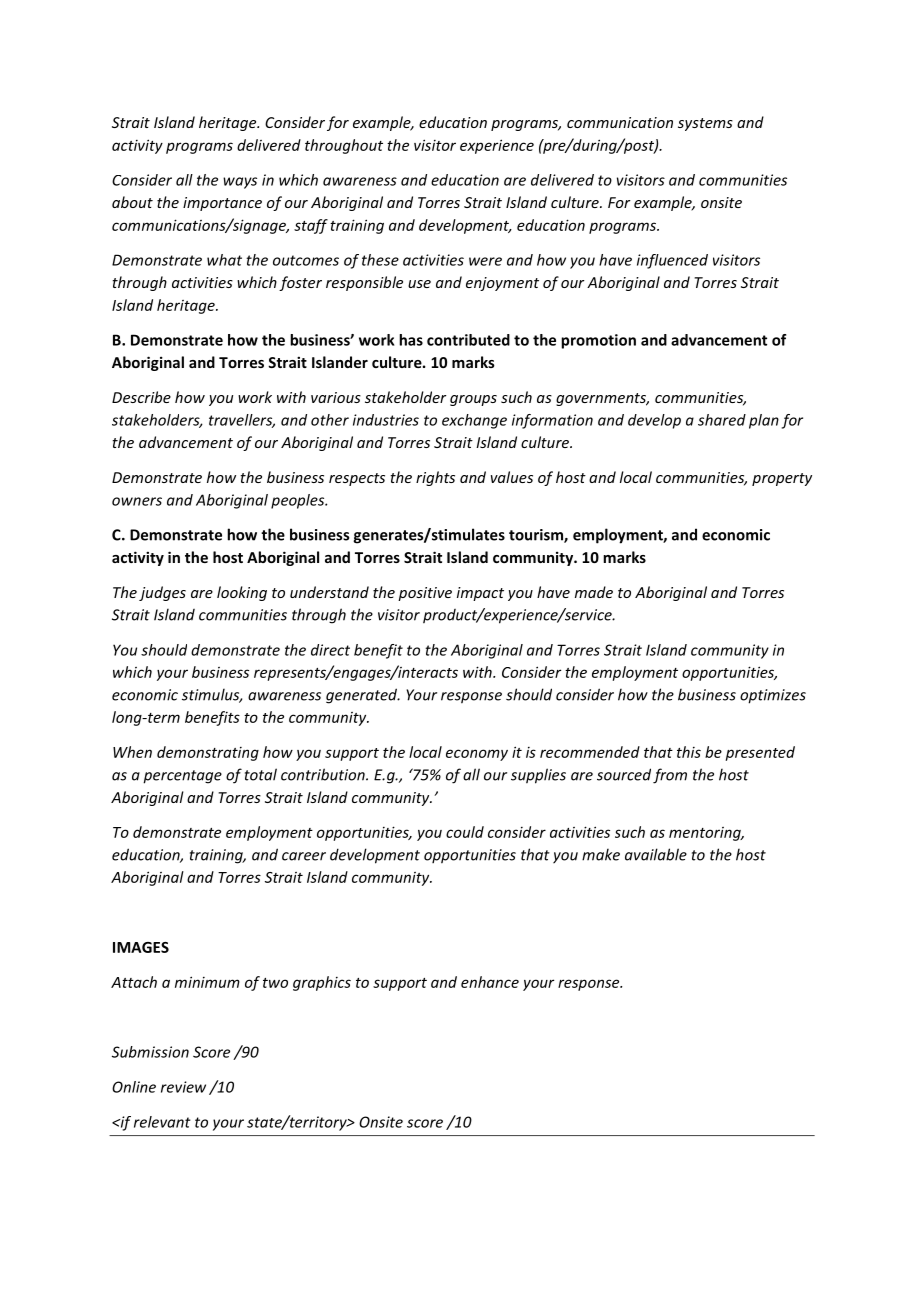 The width and height of the screenshot is (924, 1308). What do you see at coordinates (141, 397) in the screenshot?
I see `Describe` at bounding box center [141, 397].
